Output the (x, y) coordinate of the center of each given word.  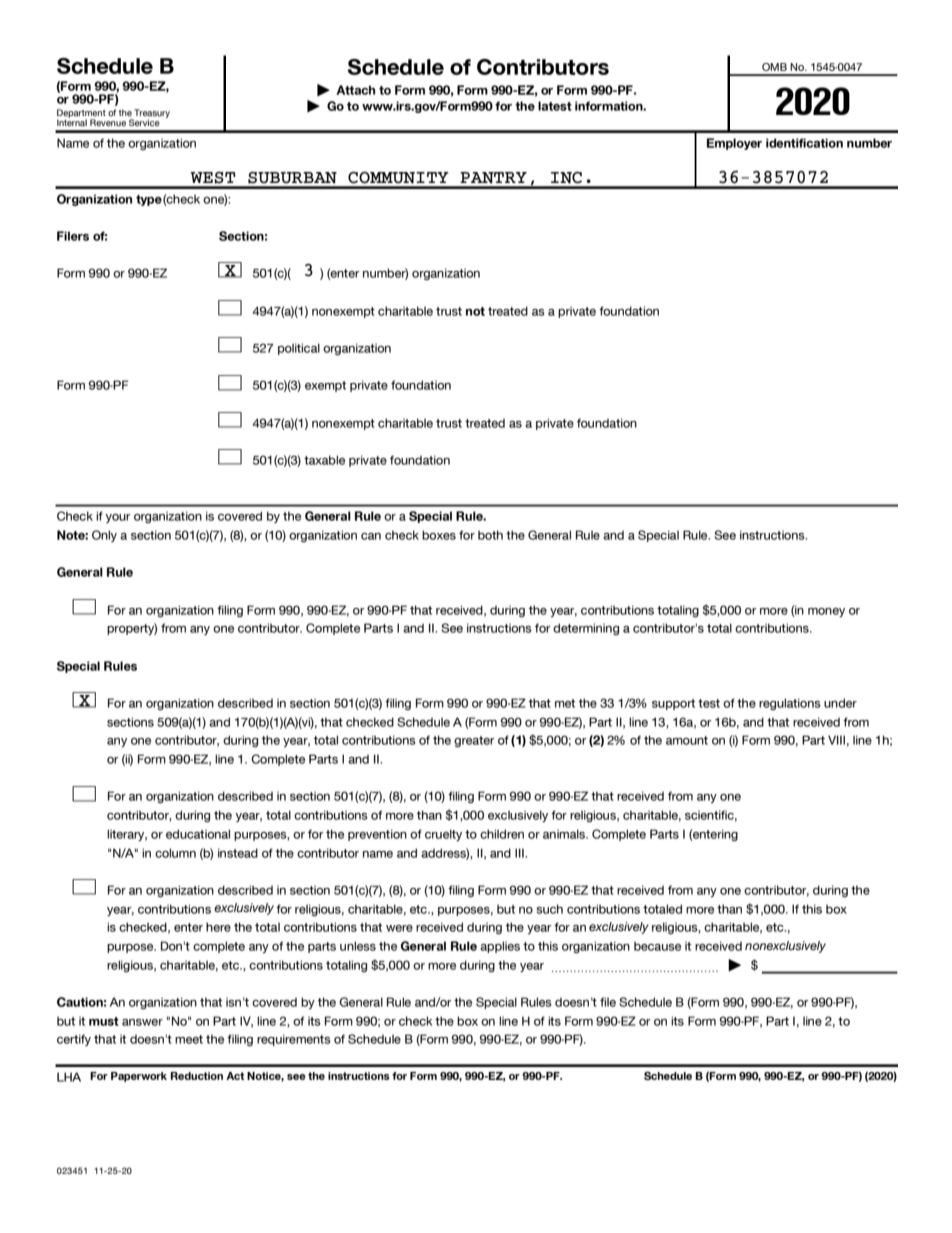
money (826, 612)
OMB (774, 67)
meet (189, 1039)
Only (104, 536)
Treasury (152, 114)
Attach (355, 90)
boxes (439, 535)
